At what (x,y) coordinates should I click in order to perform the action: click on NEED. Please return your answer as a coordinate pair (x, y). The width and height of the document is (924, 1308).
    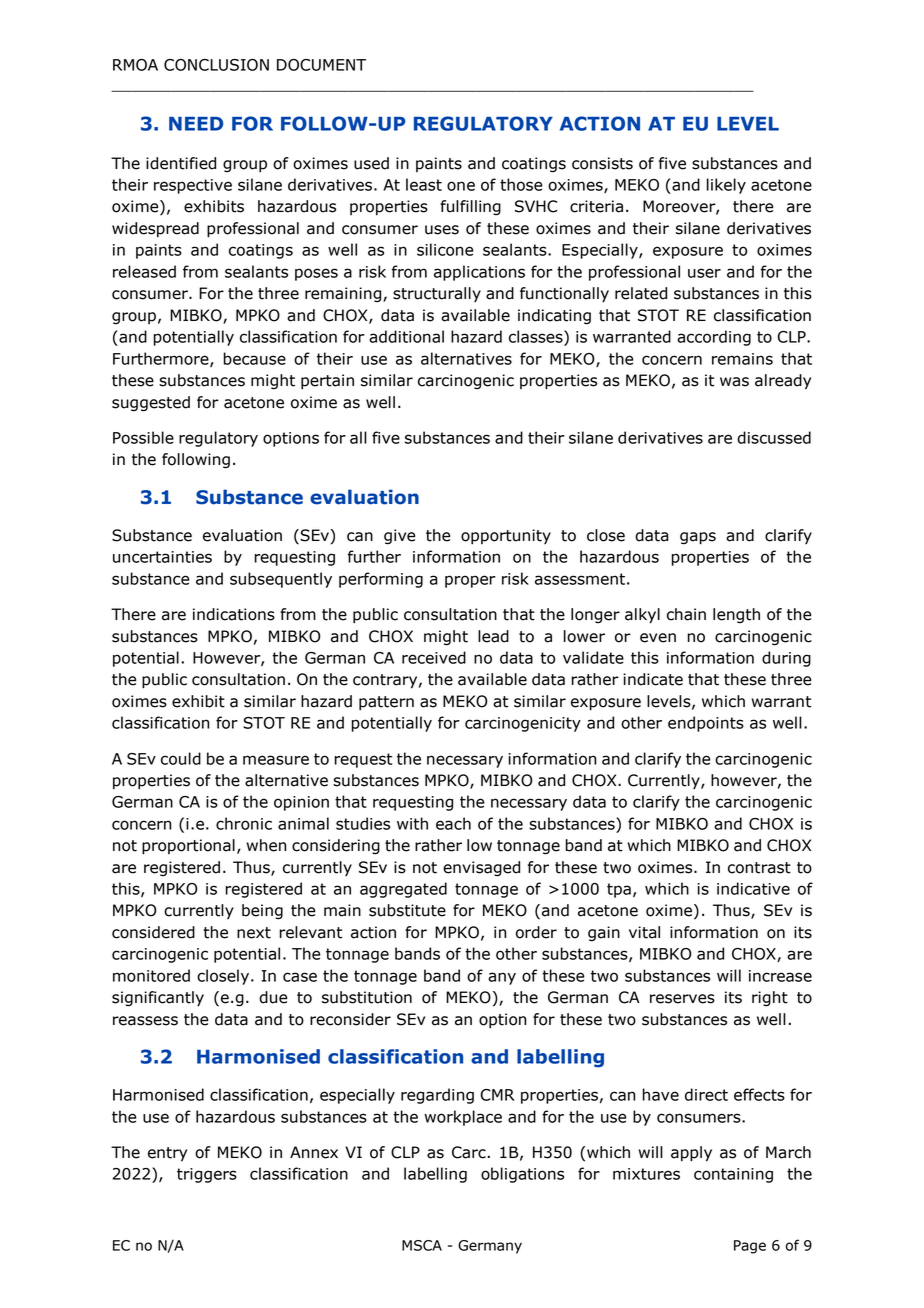
    Looking at the image, I should click on (196, 124).
